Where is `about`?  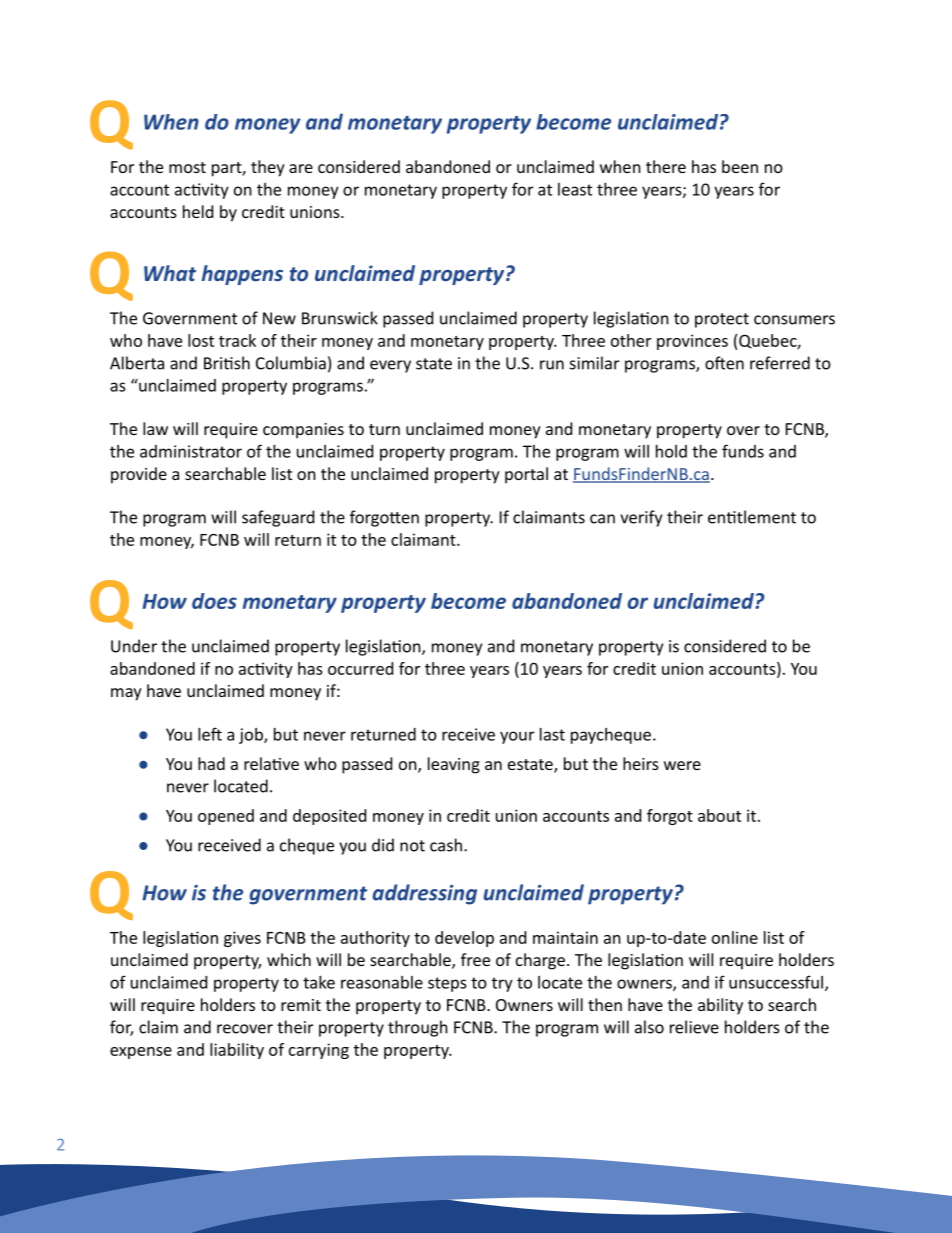
about is located at coordinates (719, 815).
